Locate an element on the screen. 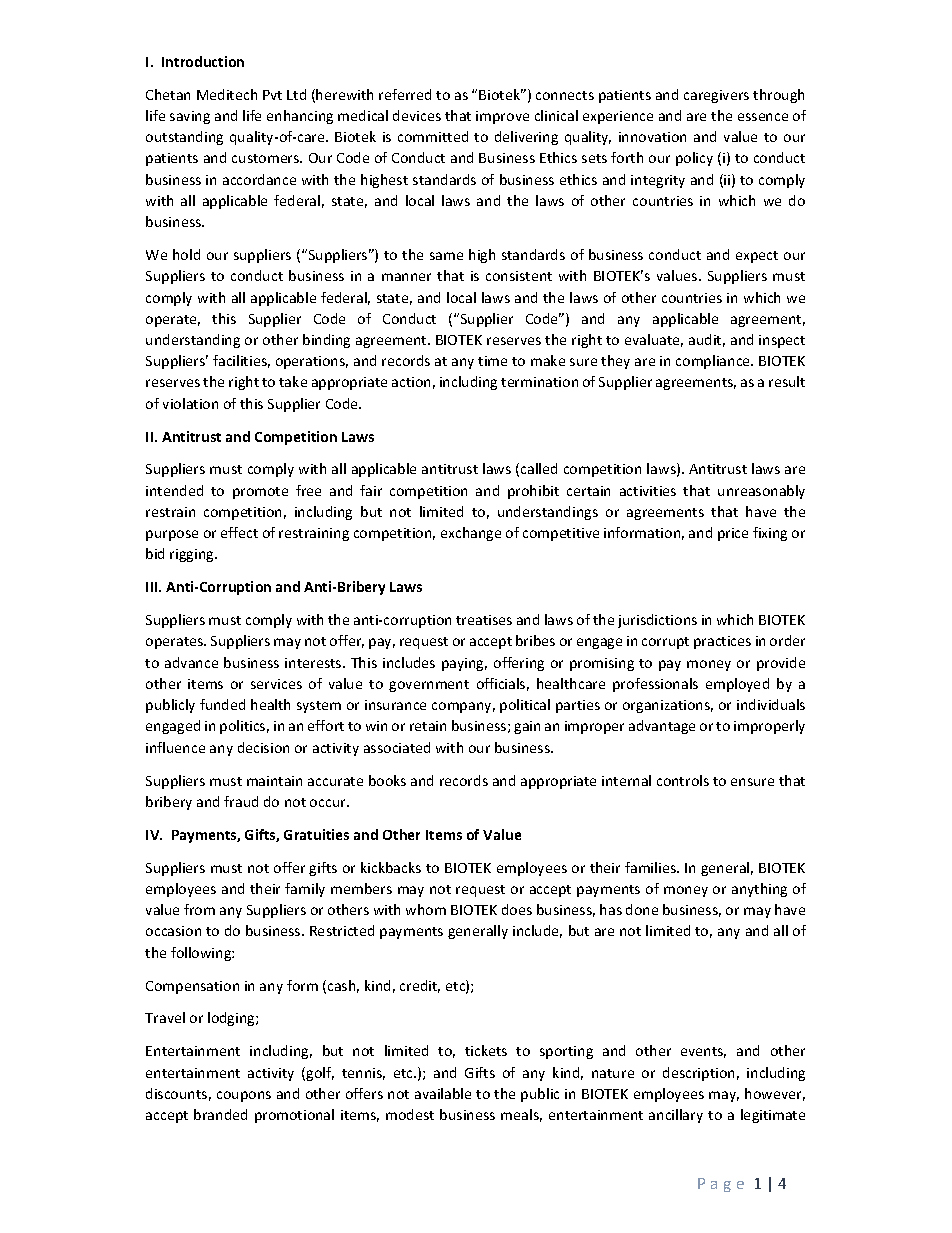 The image size is (952, 1233). advance is located at coordinates (191, 662).
